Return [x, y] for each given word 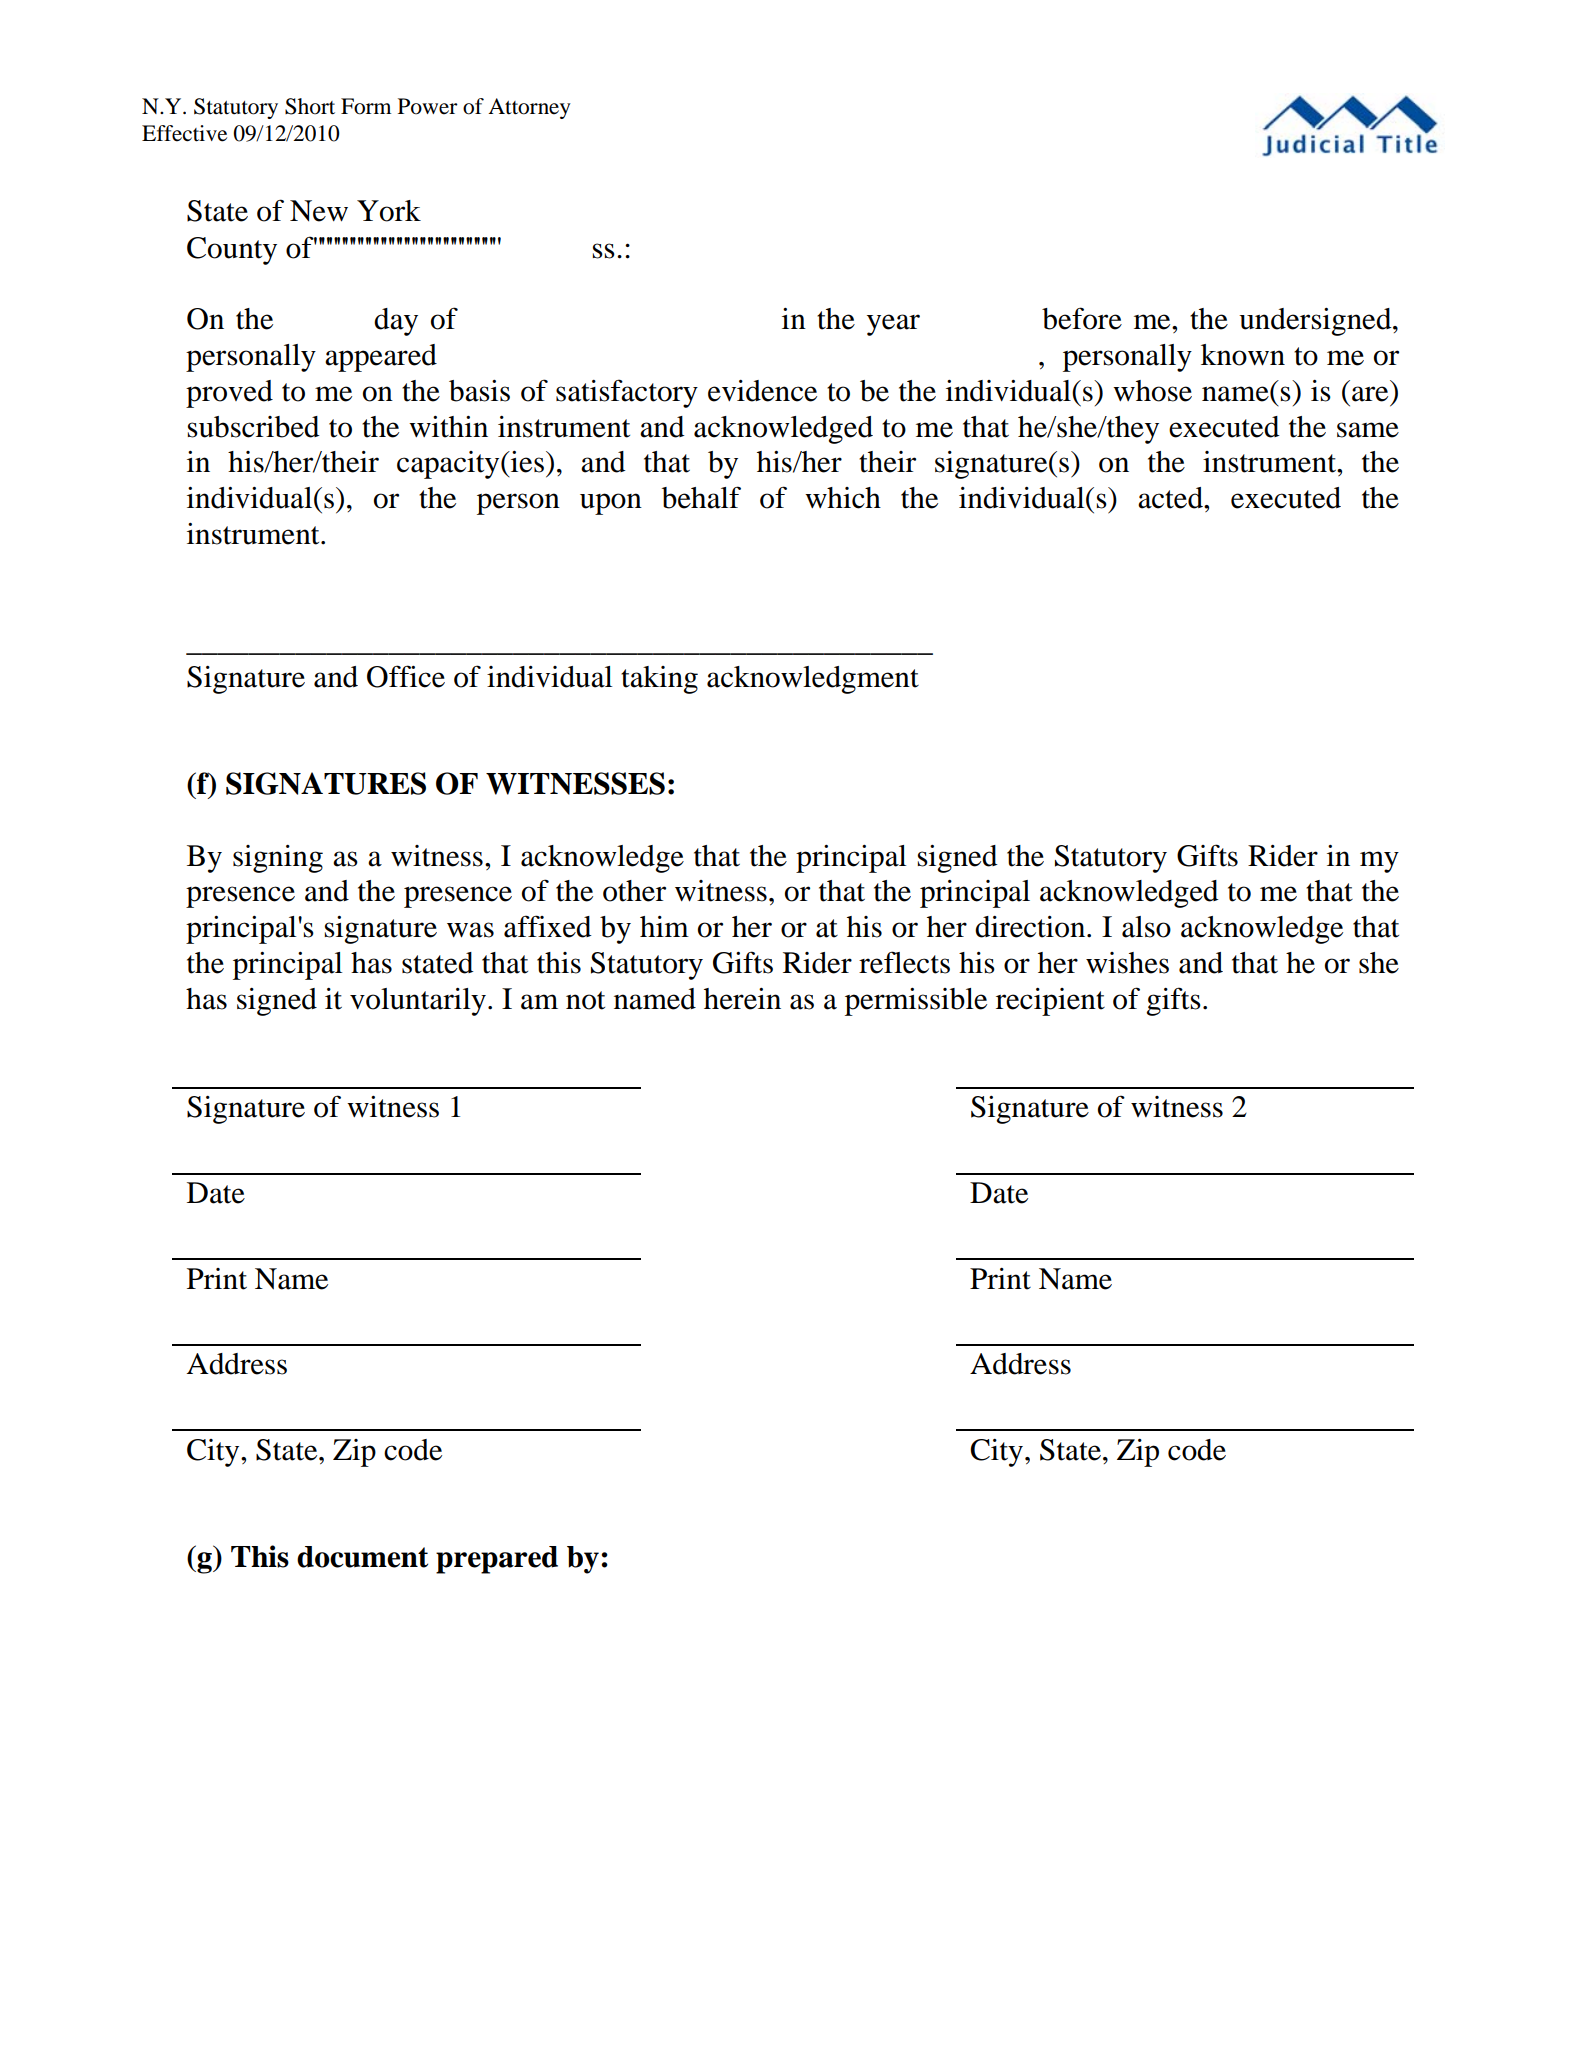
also [1146, 927]
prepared [497, 1560]
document [362, 1557]
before [1082, 318]
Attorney [529, 108]
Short [310, 106]
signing [278, 859]
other [634, 891]
